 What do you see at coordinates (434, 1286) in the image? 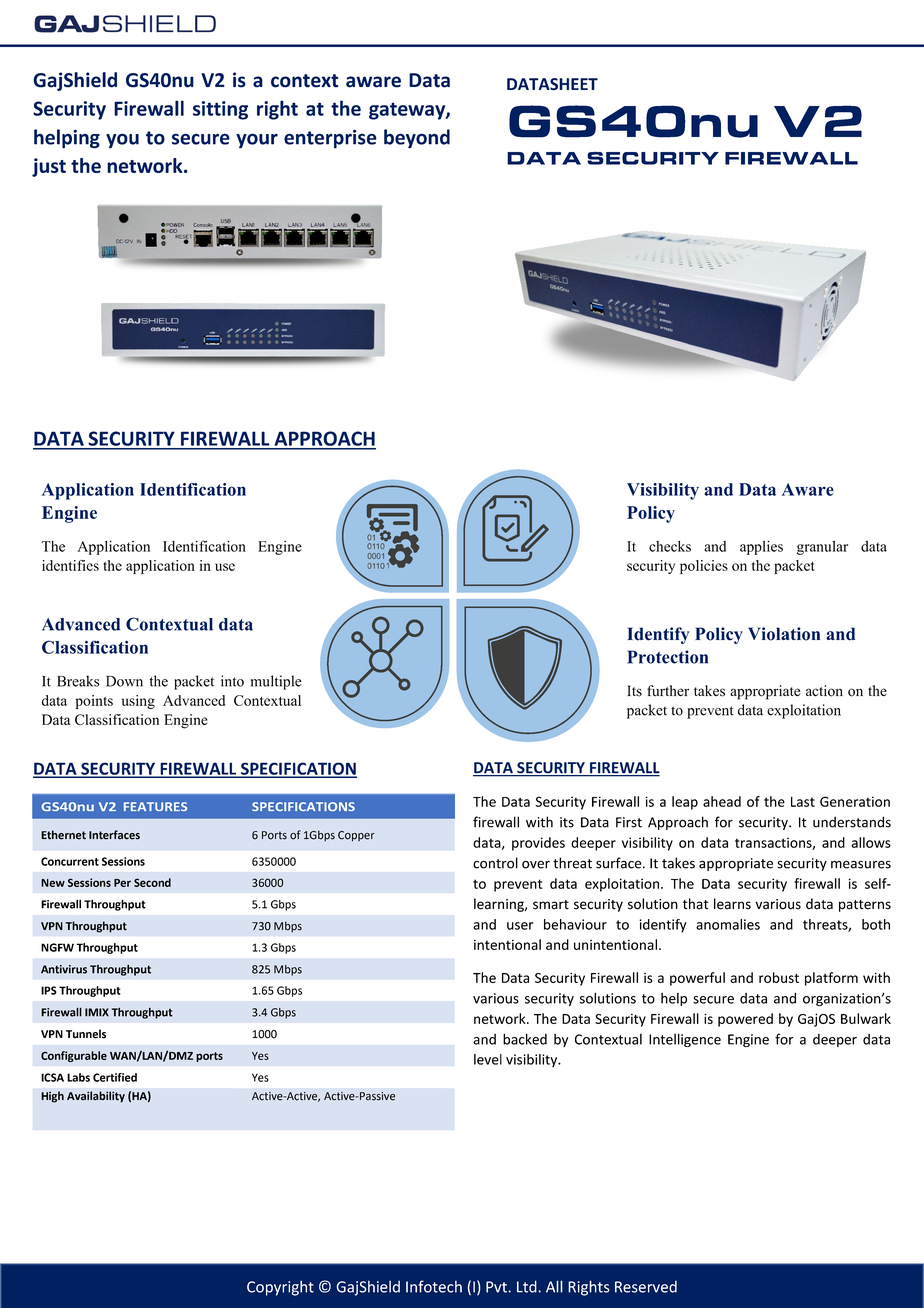
I see `Infotech` at bounding box center [434, 1286].
